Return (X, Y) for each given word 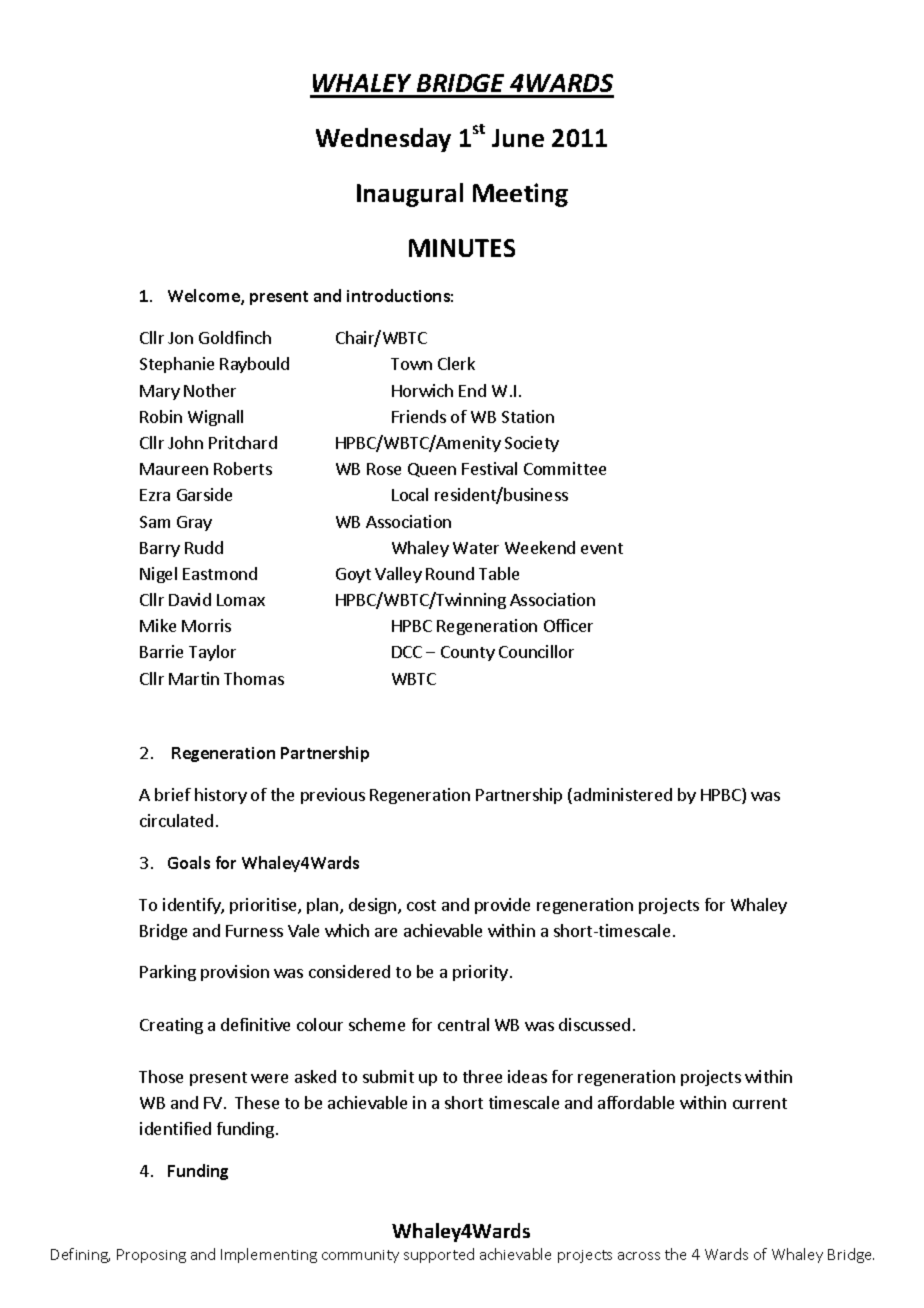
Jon (180, 338)
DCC (407, 652)
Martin (194, 678)
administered (623, 794)
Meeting (520, 195)
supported (439, 1255)
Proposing (151, 1256)
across (639, 1256)
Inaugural (410, 195)
